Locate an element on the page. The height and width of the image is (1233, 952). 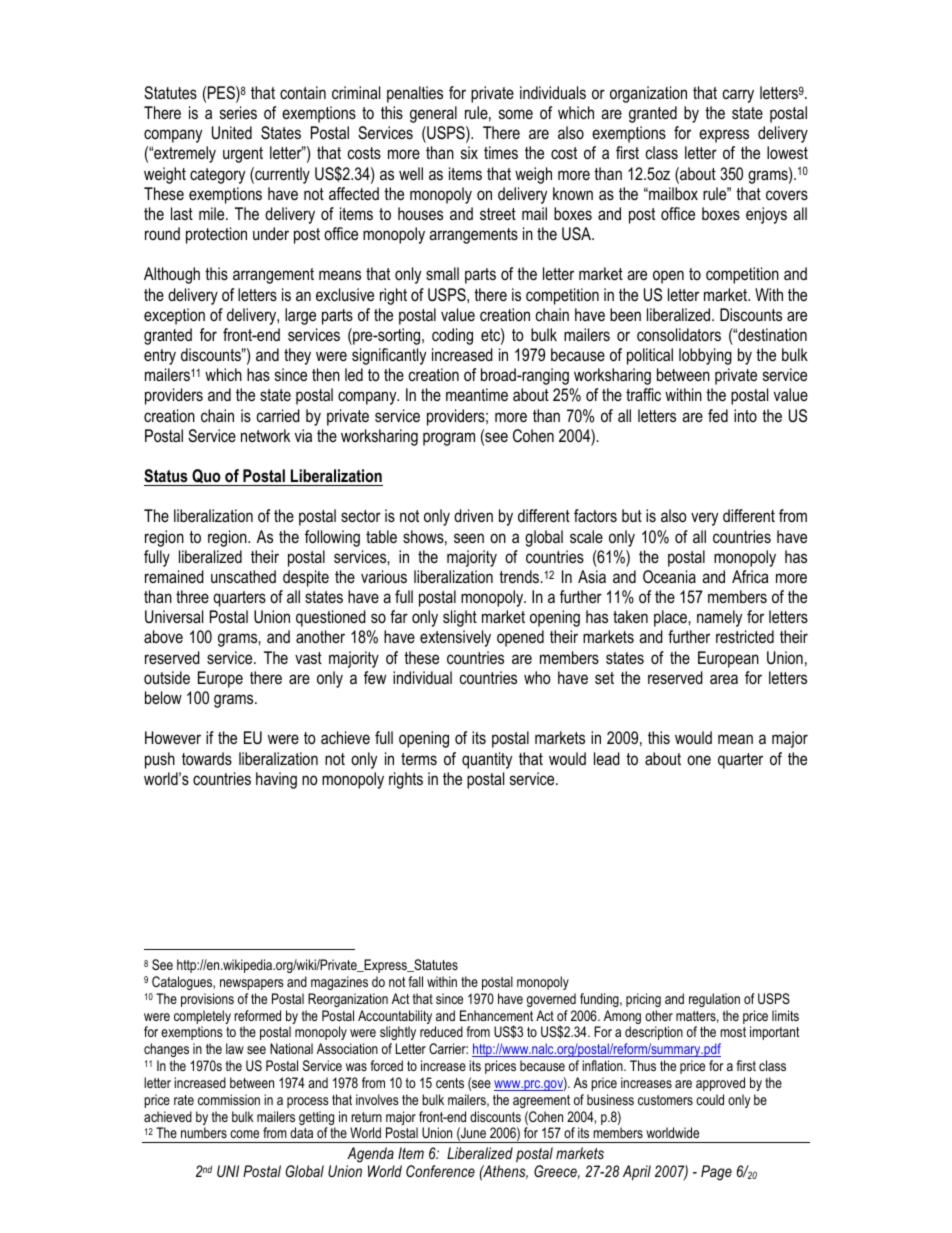
namely is located at coordinates (719, 618).
